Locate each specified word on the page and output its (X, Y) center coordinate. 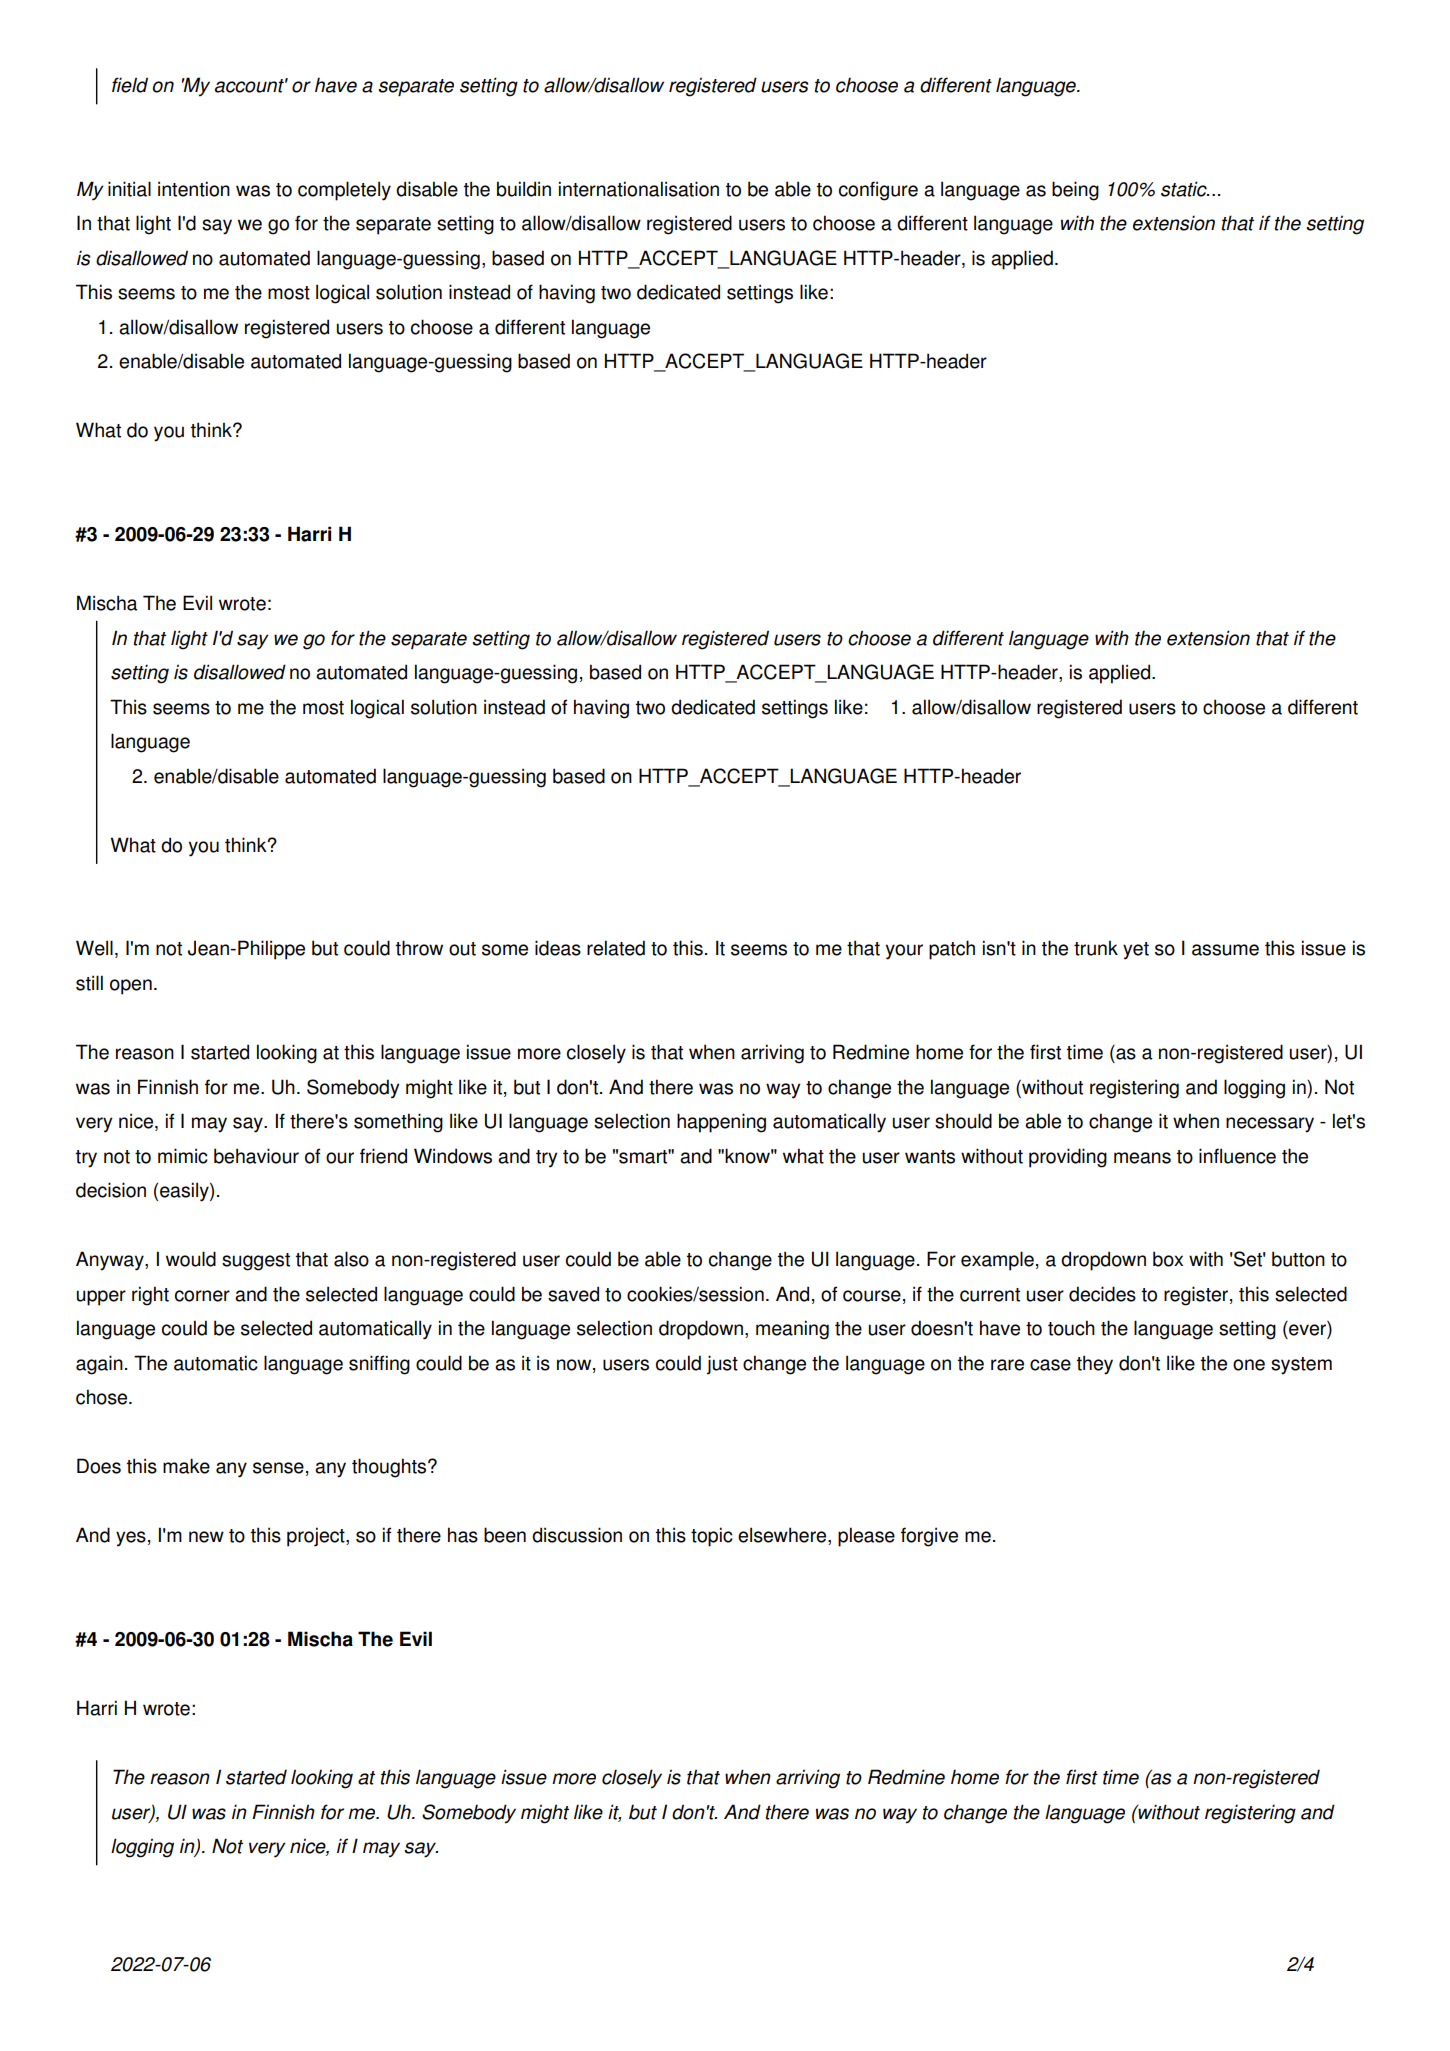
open (131, 987)
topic (712, 1537)
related (616, 948)
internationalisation (639, 189)
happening (721, 1123)
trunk (1096, 948)
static (1185, 189)
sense (278, 1468)
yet (1136, 951)
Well (94, 948)
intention (194, 189)
